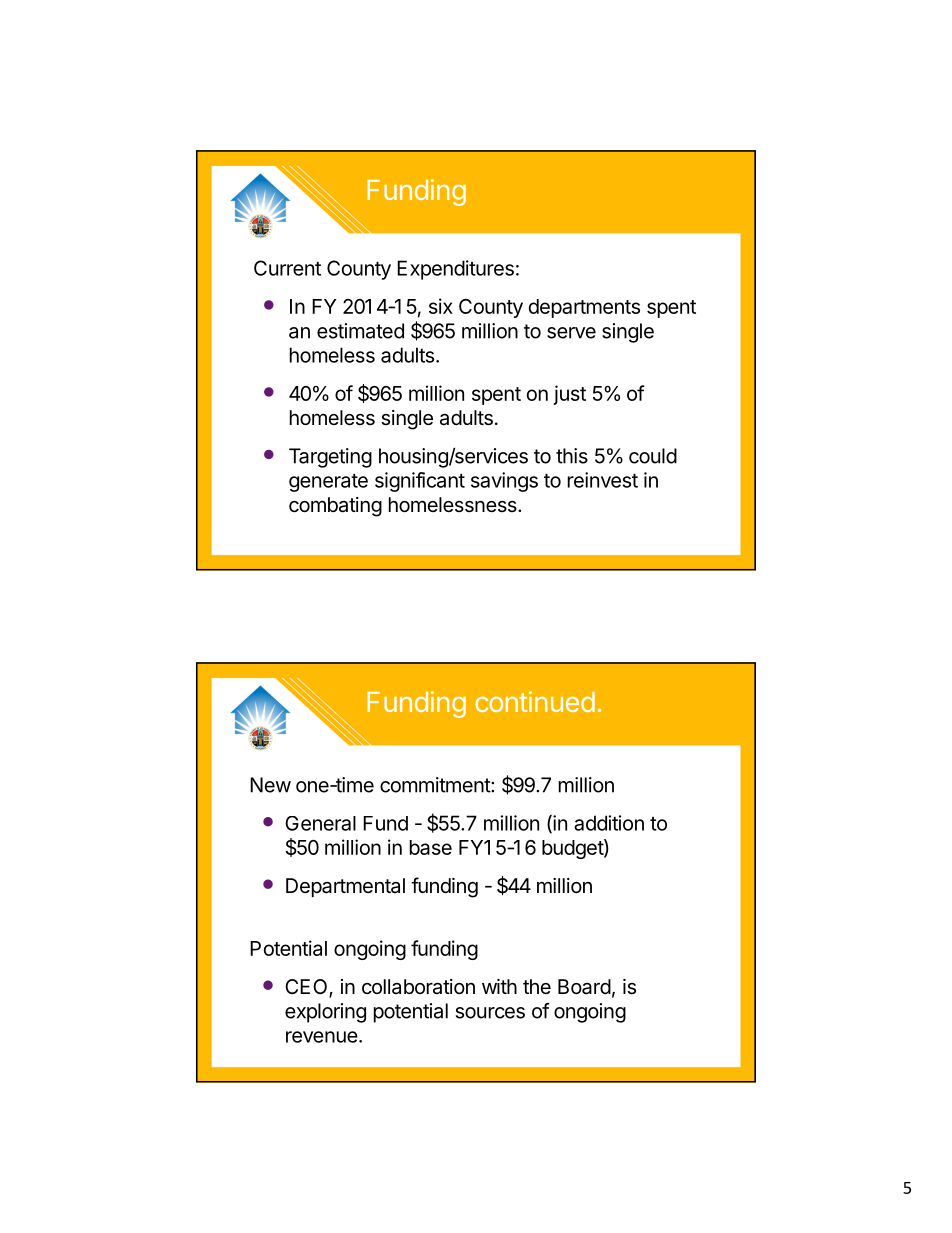  Describe the element at coordinates (335, 507) in the screenshot. I see `combating` at that location.
